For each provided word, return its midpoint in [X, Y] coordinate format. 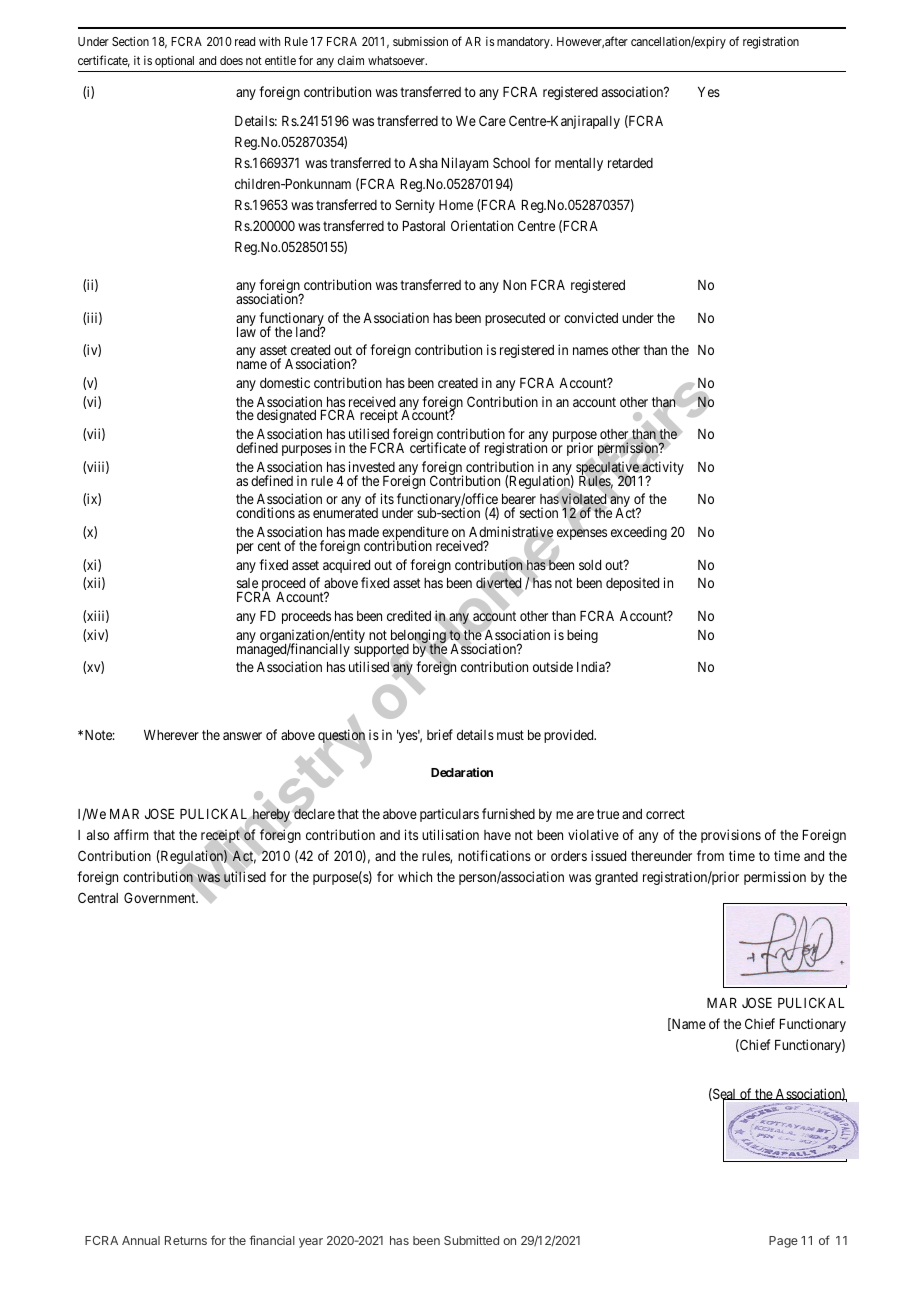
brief [440, 734]
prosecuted [515, 319]
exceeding [639, 533]
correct [665, 814]
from [710, 855]
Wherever [171, 735]
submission [420, 41]
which [415, 876]
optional [174, 62]
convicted [591, 317]
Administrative [511, 533]
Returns [186, 1240]
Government [161, 897]
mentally [579, 164]
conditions [265, 512]
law [246, 331]
